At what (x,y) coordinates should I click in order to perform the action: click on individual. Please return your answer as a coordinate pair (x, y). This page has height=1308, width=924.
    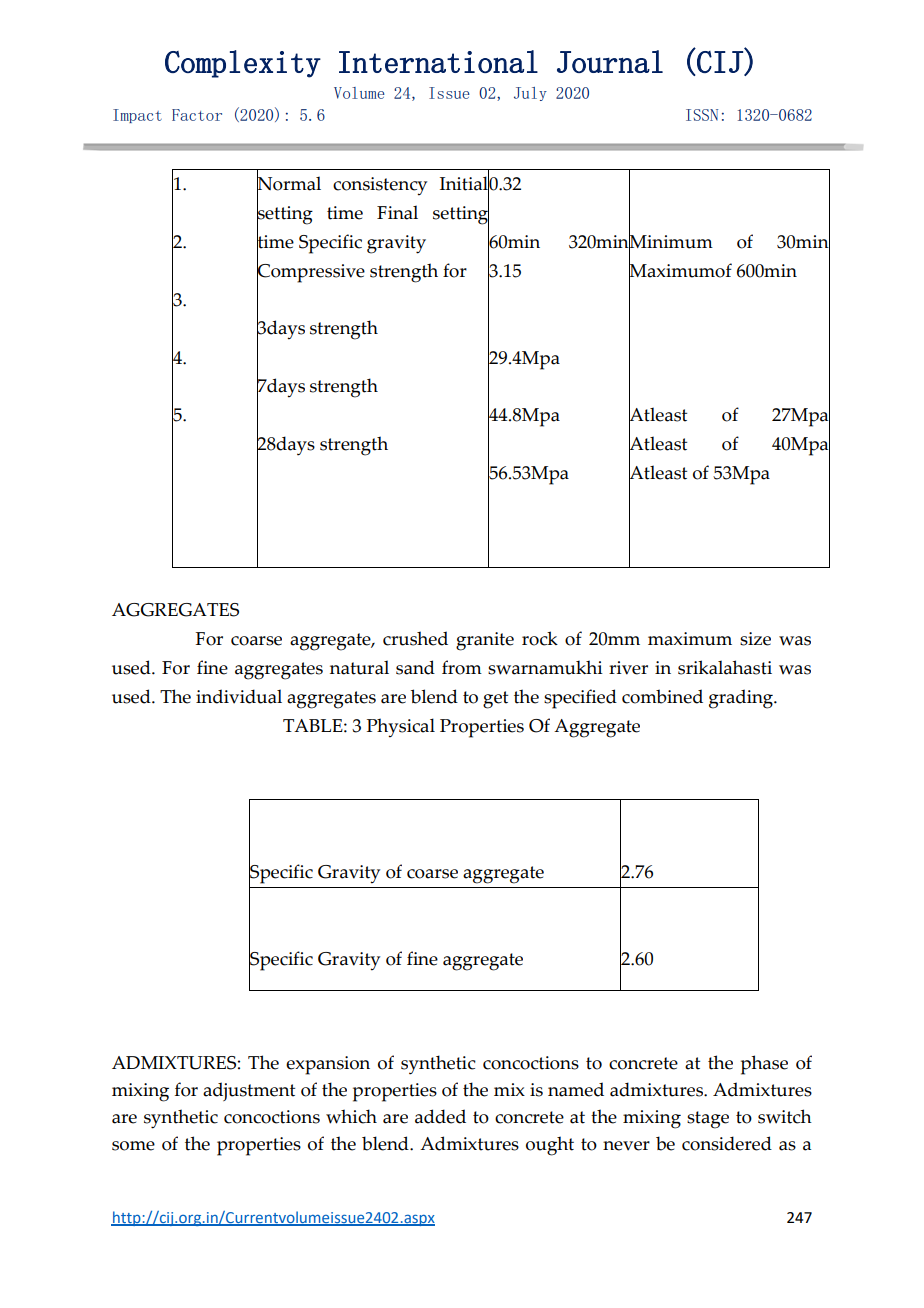
    Looking at the image, I should click on (239, 696).
